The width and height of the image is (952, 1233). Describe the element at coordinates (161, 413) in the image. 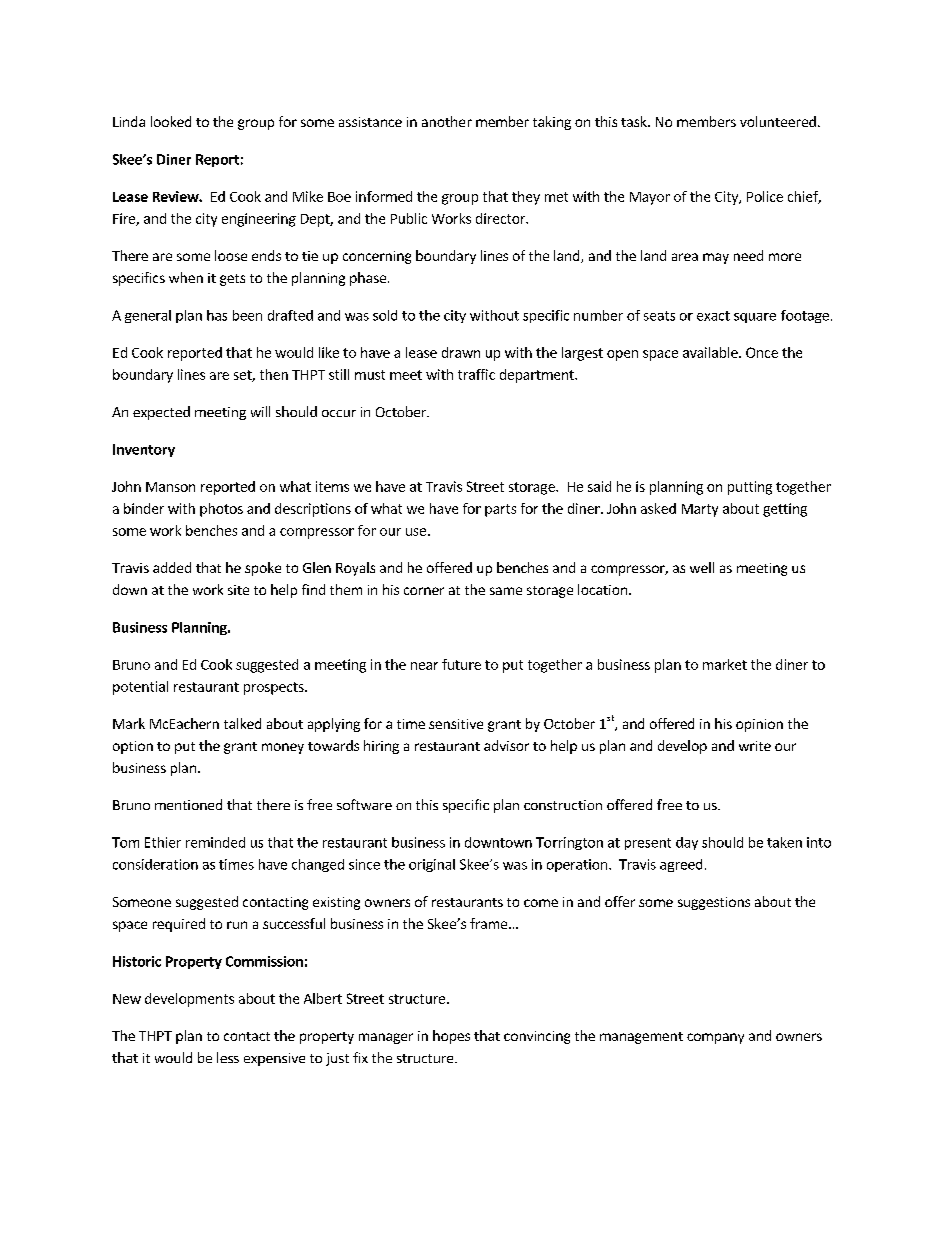

I see `expected` at that location.
